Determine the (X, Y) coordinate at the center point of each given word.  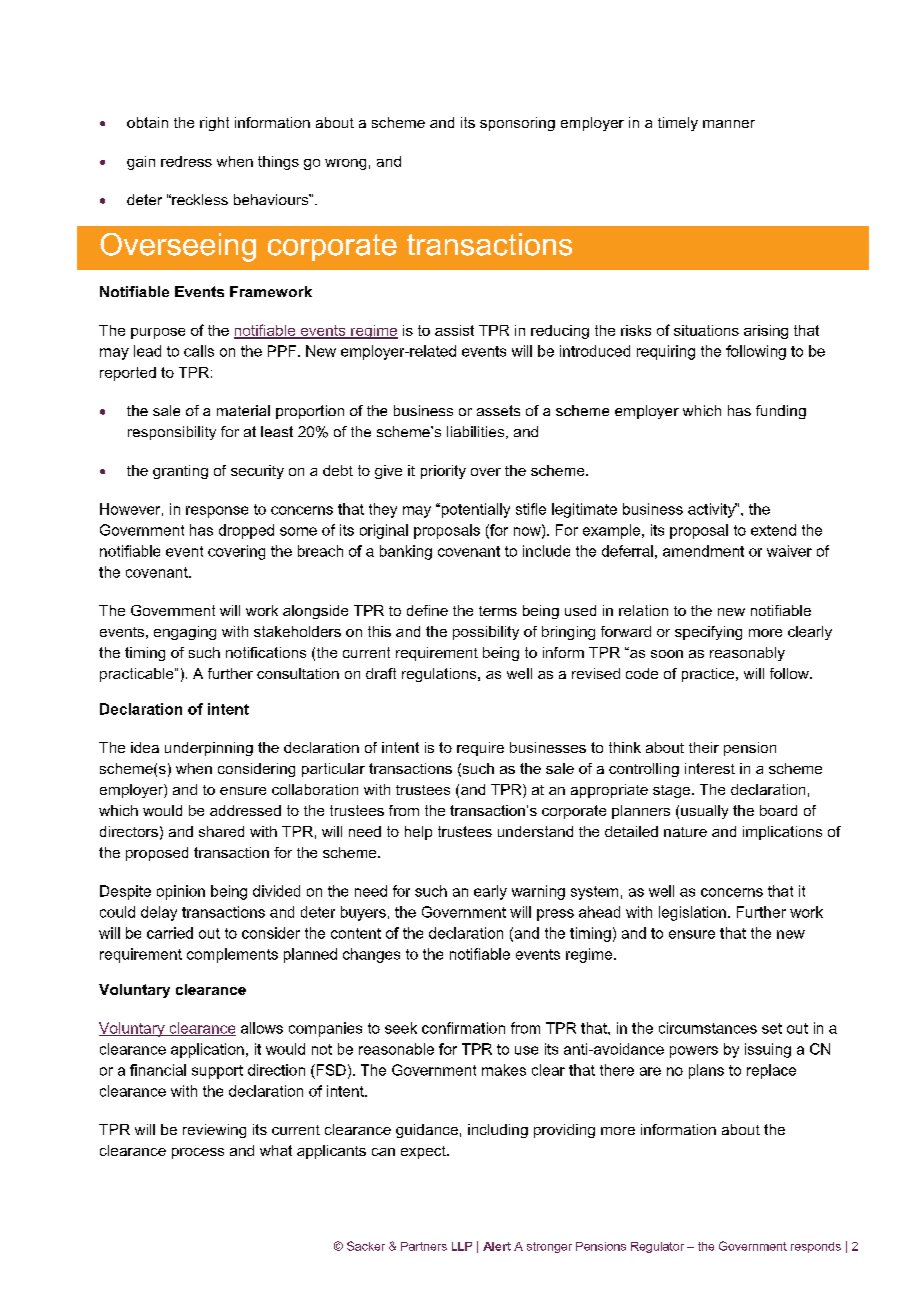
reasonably (747, 654)
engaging (185, 633)
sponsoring (517, 124)
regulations (440, 675)
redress (186, 161)
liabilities (477, 432)
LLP (462, 1246)
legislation (692, 913)
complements (232, 955)
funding (781, 412)
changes (371, 955)
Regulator (657, 1247)
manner (729, 124)
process (198, 1153)
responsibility (172, 433)
